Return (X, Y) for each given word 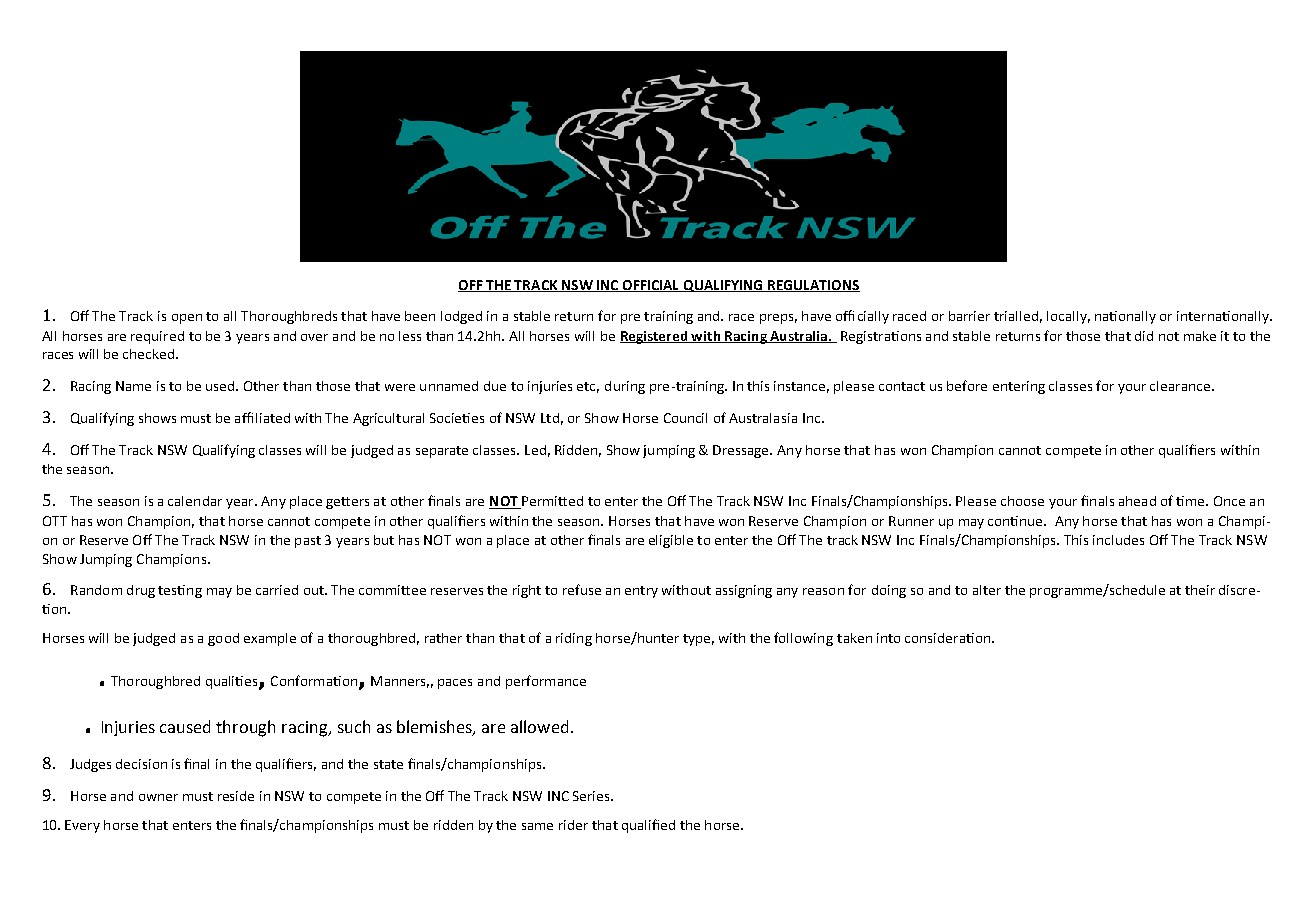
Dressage (742, 451)
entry (641, 592)
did (1144, 336)
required (157, 337)
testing (180, 591)
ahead (1137, 501)
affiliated (262, 417)
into (888, 638)
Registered (655, 337)
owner (158, 797)
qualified (648, 826)
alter (987, 590)
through (245, 728)
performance (546, 682)
